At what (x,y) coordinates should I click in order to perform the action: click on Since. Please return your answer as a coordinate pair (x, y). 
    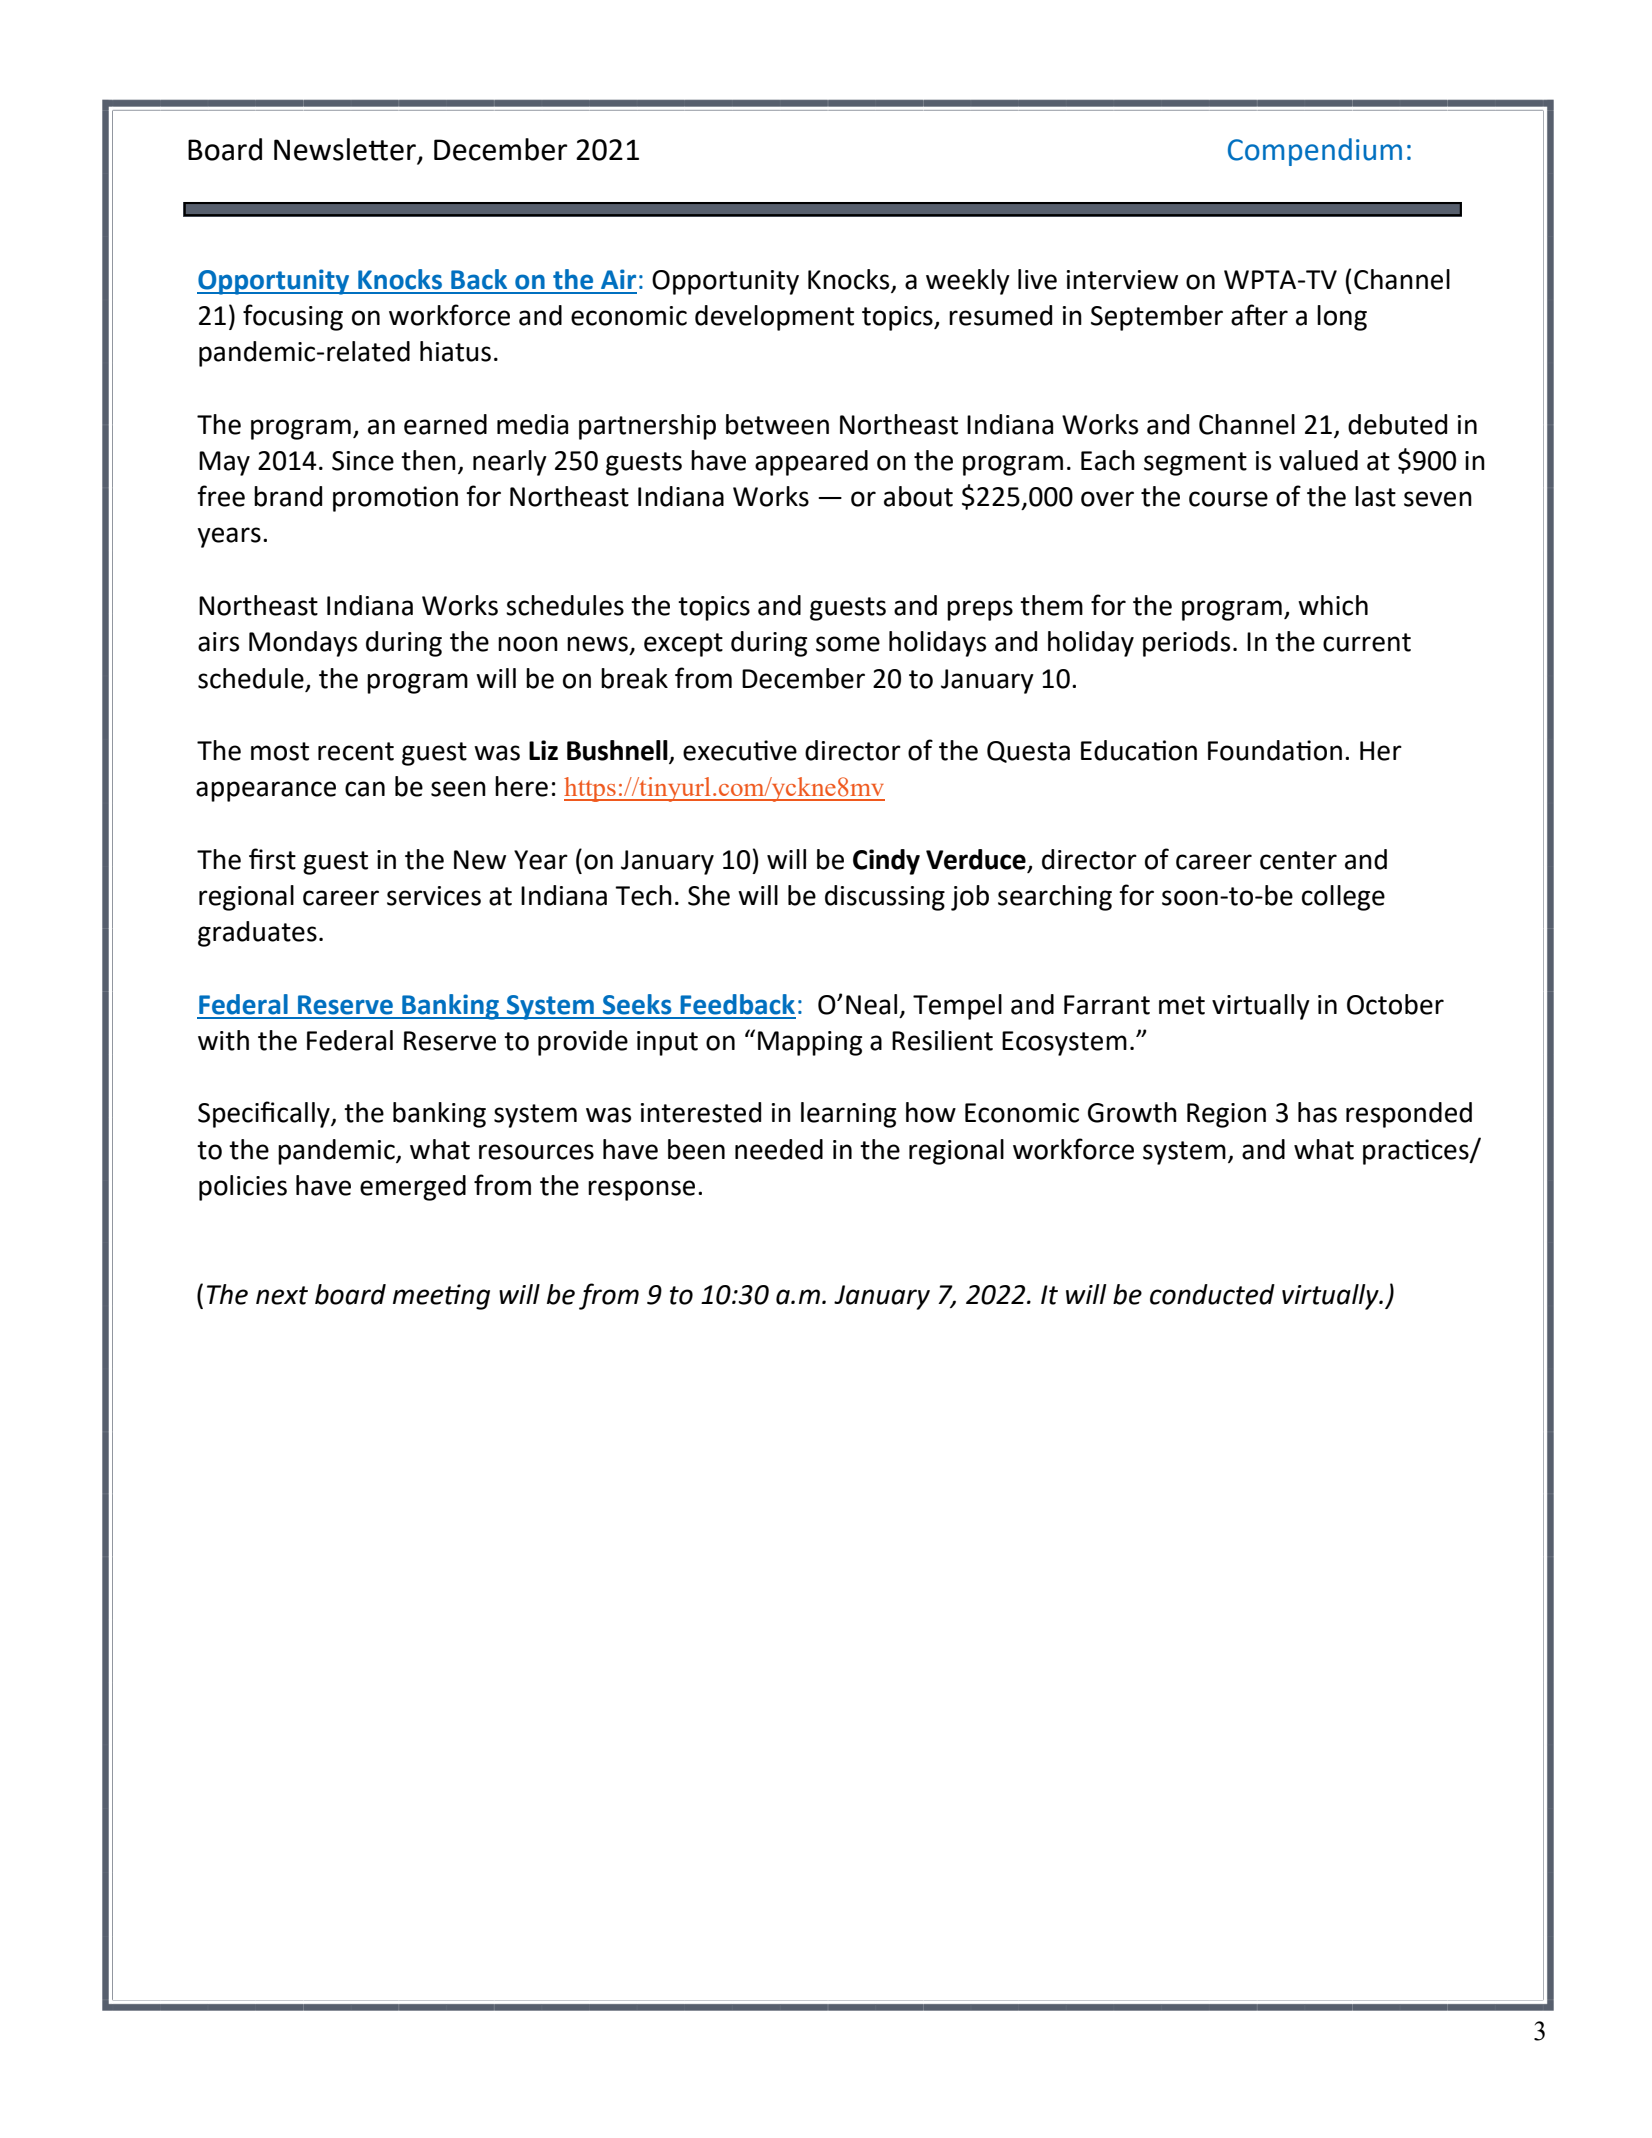
    Looking at the image, I should click on (363, 461).
